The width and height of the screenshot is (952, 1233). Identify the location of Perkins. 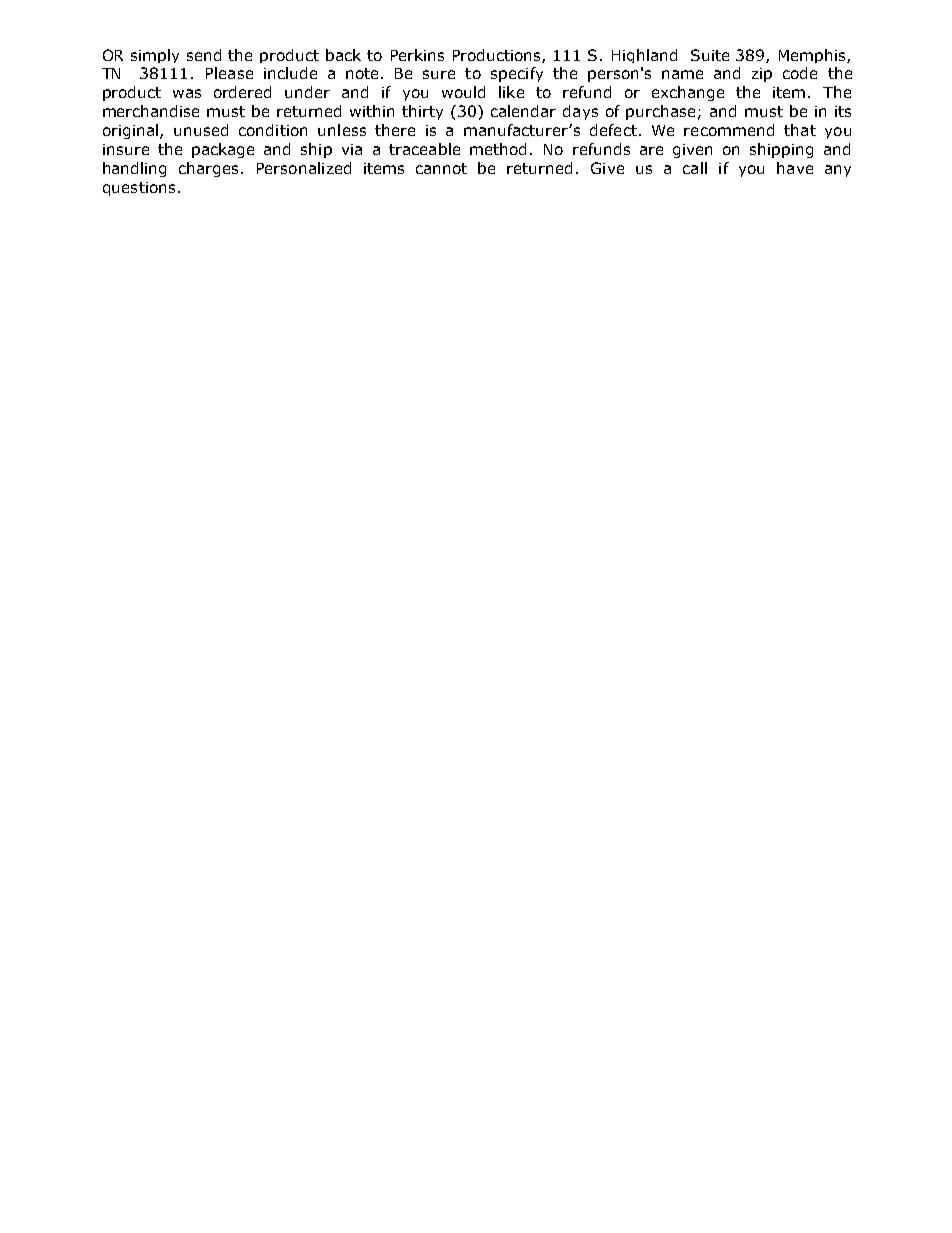
(417, 55).
